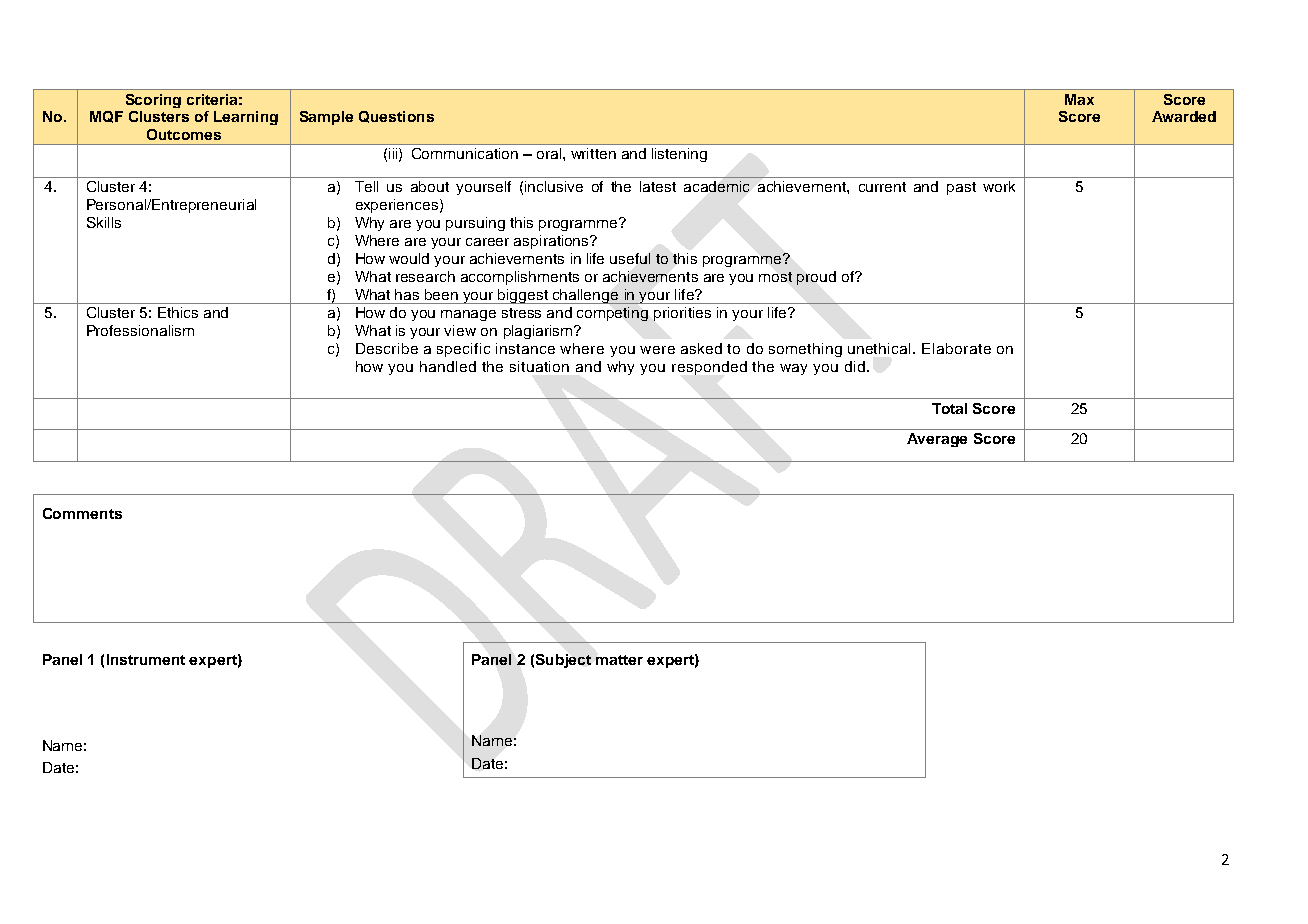 The image size is (1308, 924). What do you see at coordinates (1079, 99) in the screenshot?
I see `Max` at bounding box center [1079, 99].
